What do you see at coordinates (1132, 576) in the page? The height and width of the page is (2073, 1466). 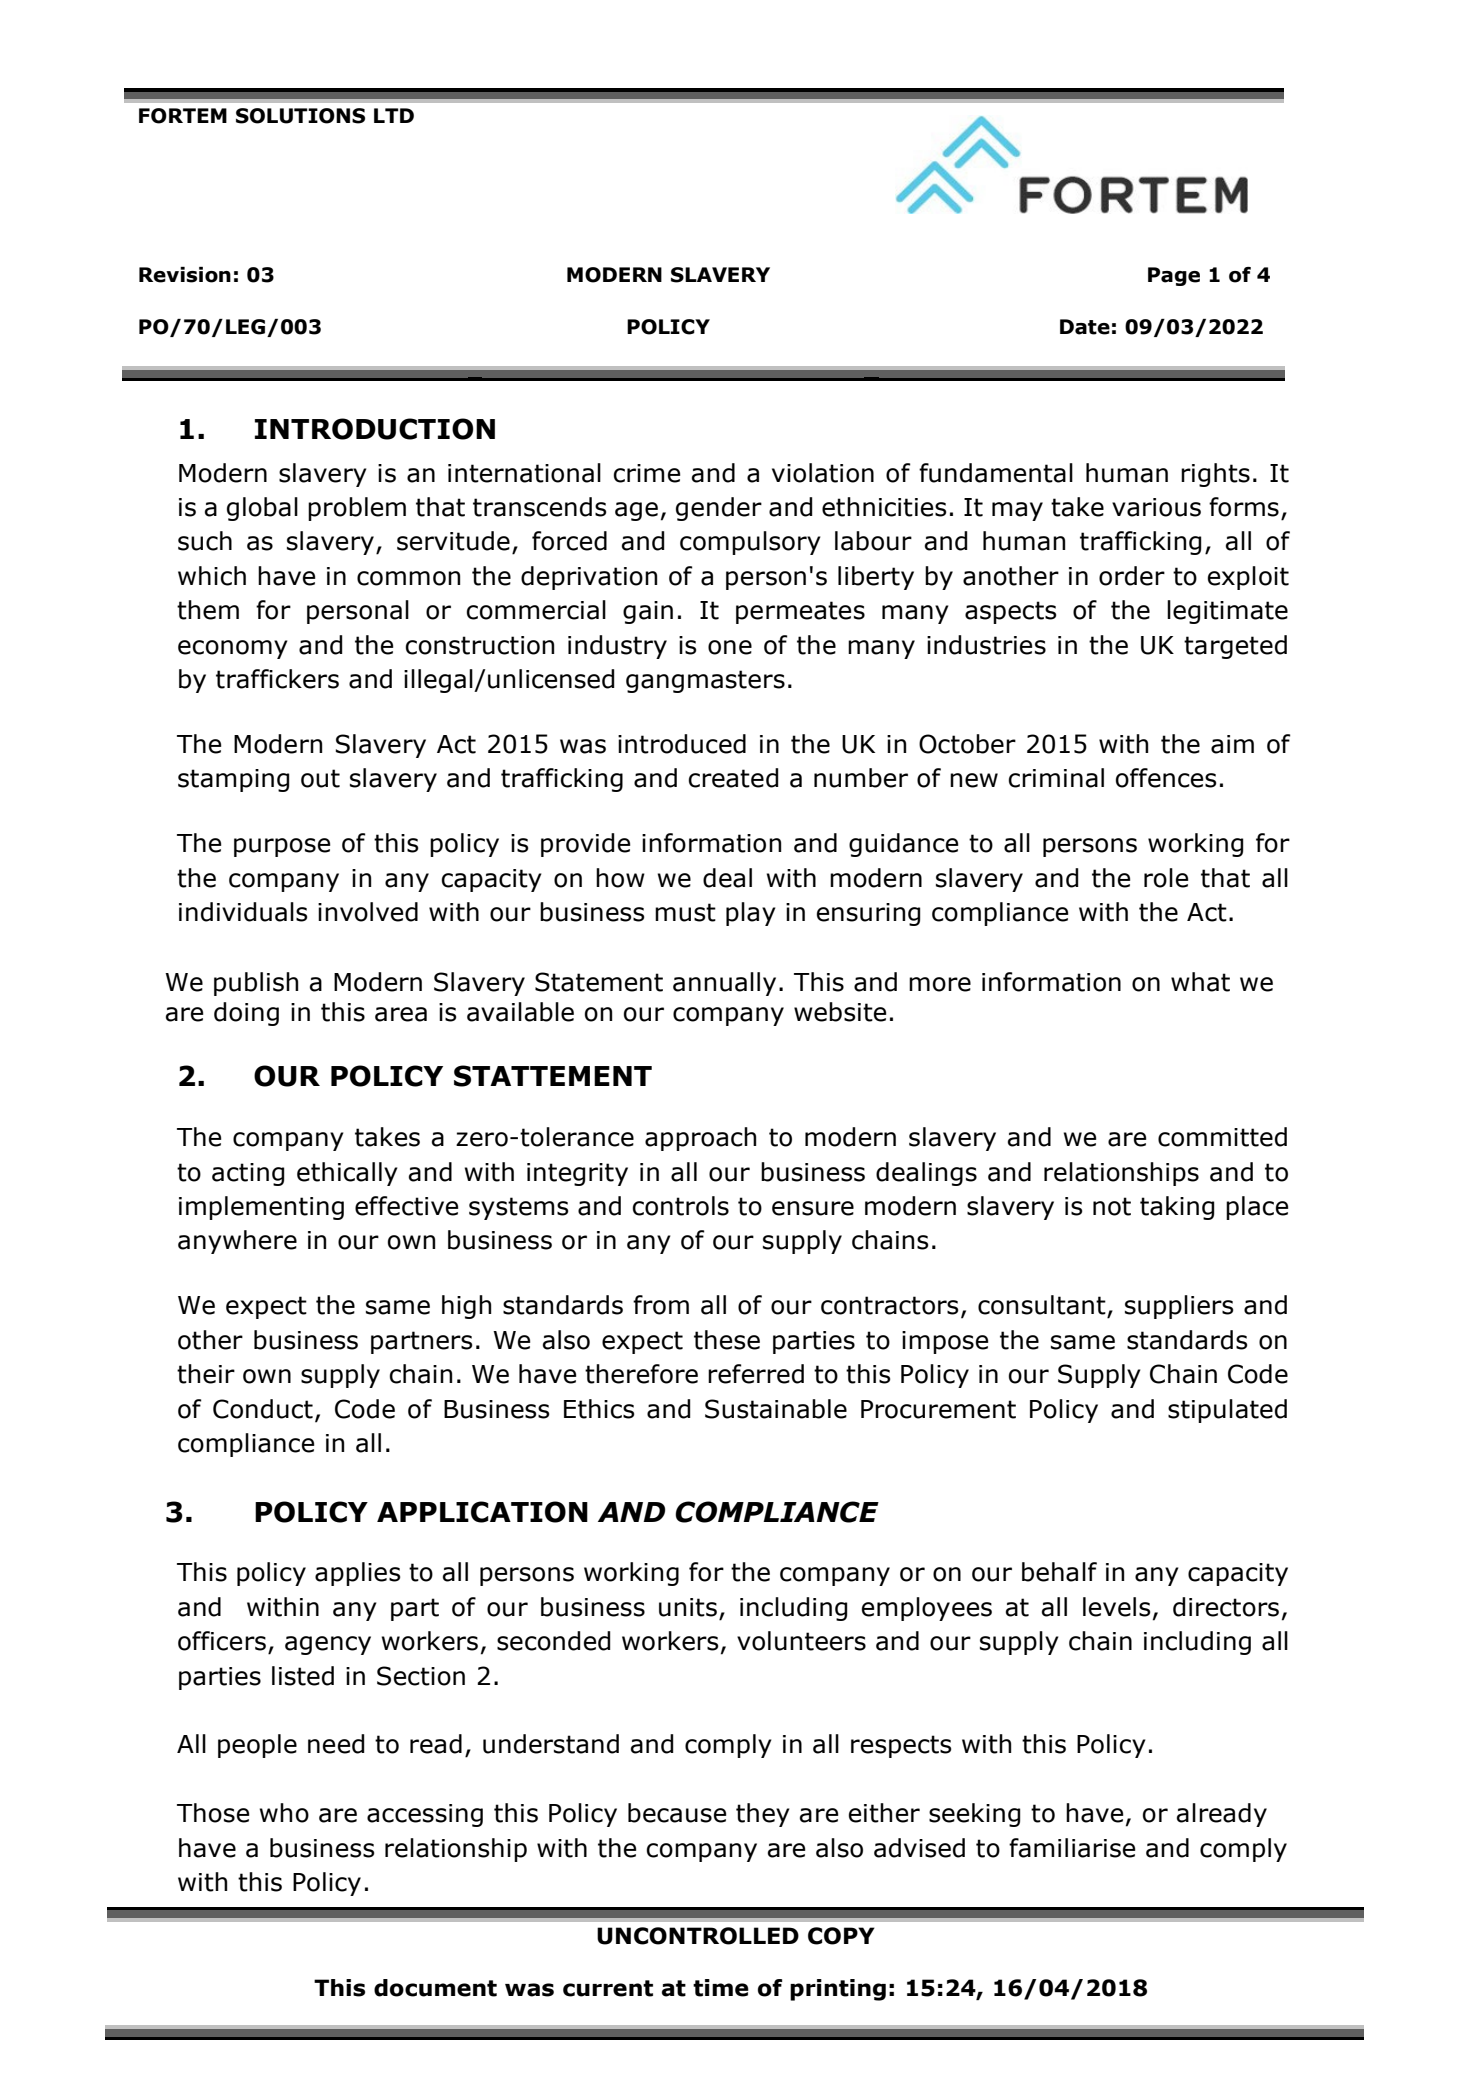 I see `order` at bounding box center [1132, 576].
